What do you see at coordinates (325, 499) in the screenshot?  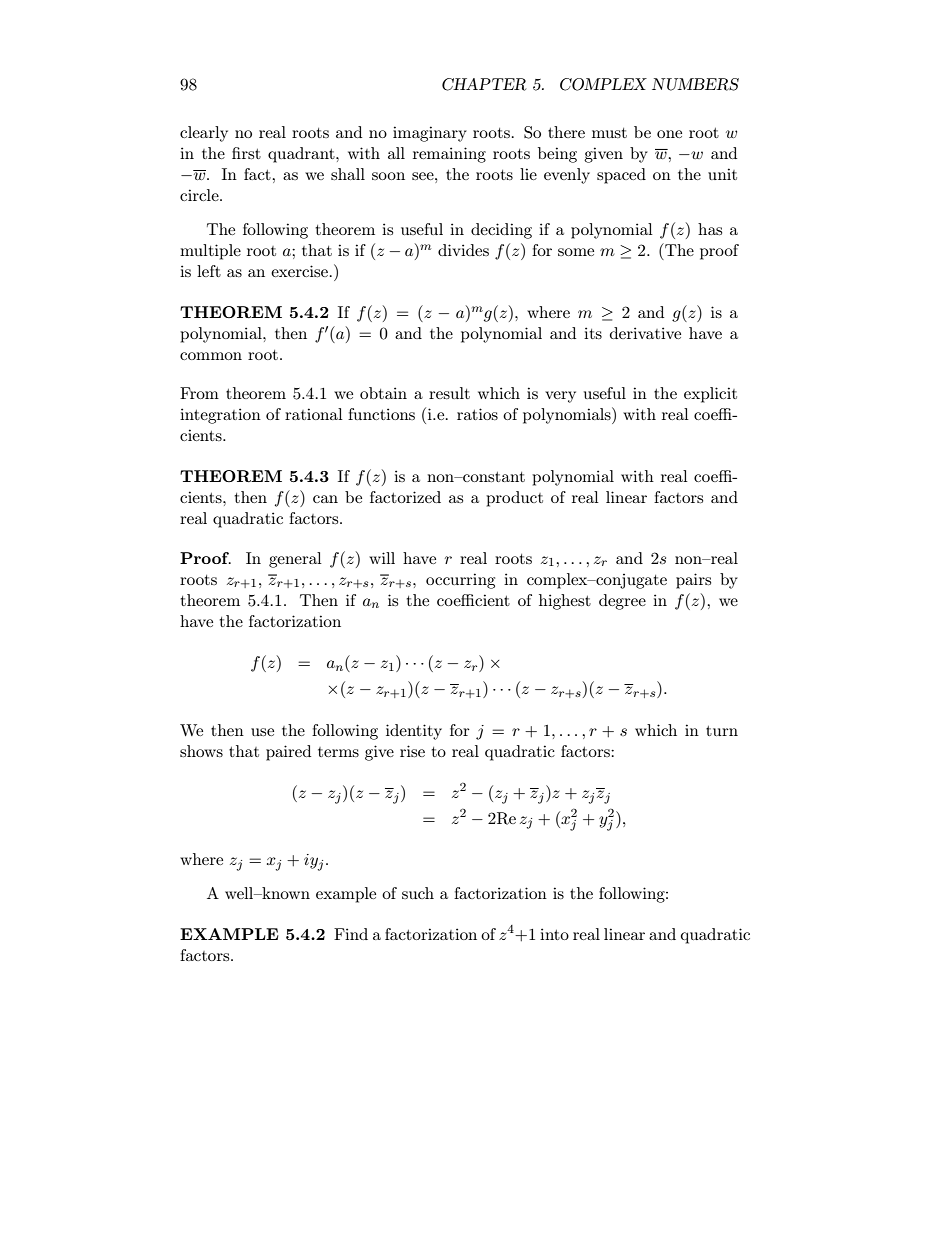 I see `can` at bounding box center [325, 499].
